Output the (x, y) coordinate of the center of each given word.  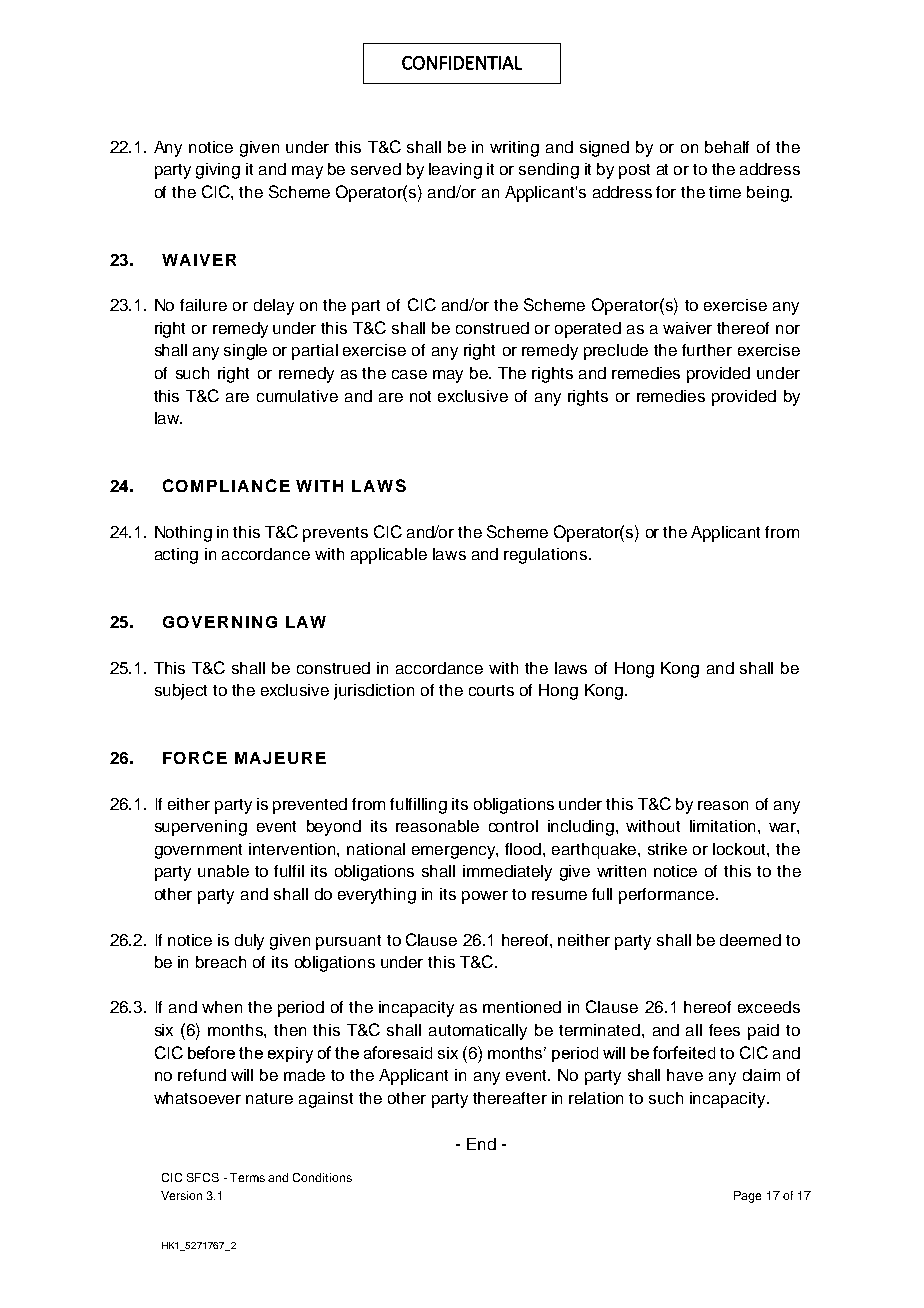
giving (218, 171)
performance (668, 896)
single (245, 352)
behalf (727, 147)
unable (223, 871)
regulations (547, 556)
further (707, 350)
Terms (247, 1177)
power (485, 897)
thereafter (510, 1098)
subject (181, 692)
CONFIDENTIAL (462, 63)
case (409, 374)
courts (491, 690)
